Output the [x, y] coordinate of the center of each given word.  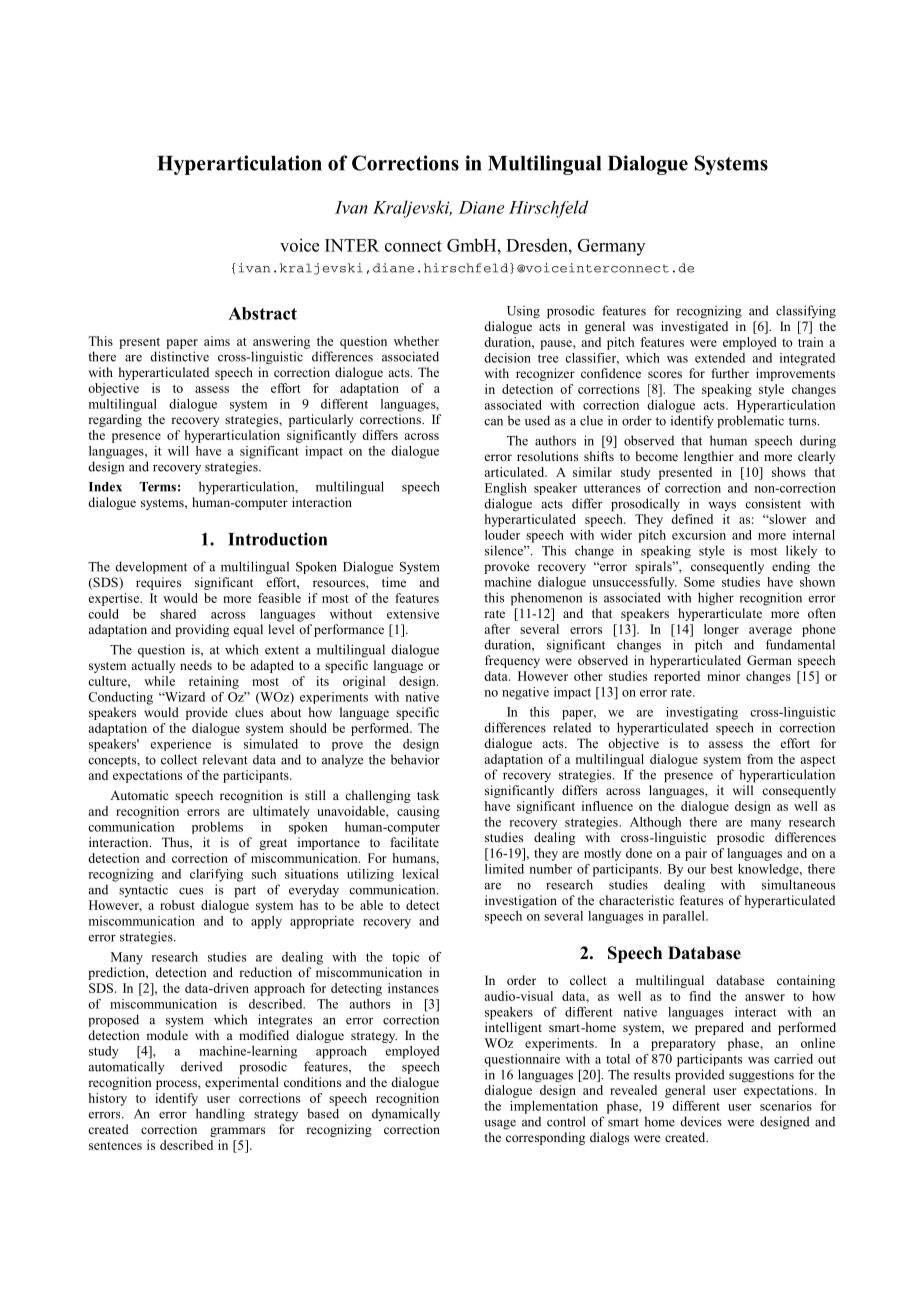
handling [220, 1115]
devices [701, 1121]
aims [217, 341]
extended [720, 358]
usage [500, 1125]
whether [416, 341]
